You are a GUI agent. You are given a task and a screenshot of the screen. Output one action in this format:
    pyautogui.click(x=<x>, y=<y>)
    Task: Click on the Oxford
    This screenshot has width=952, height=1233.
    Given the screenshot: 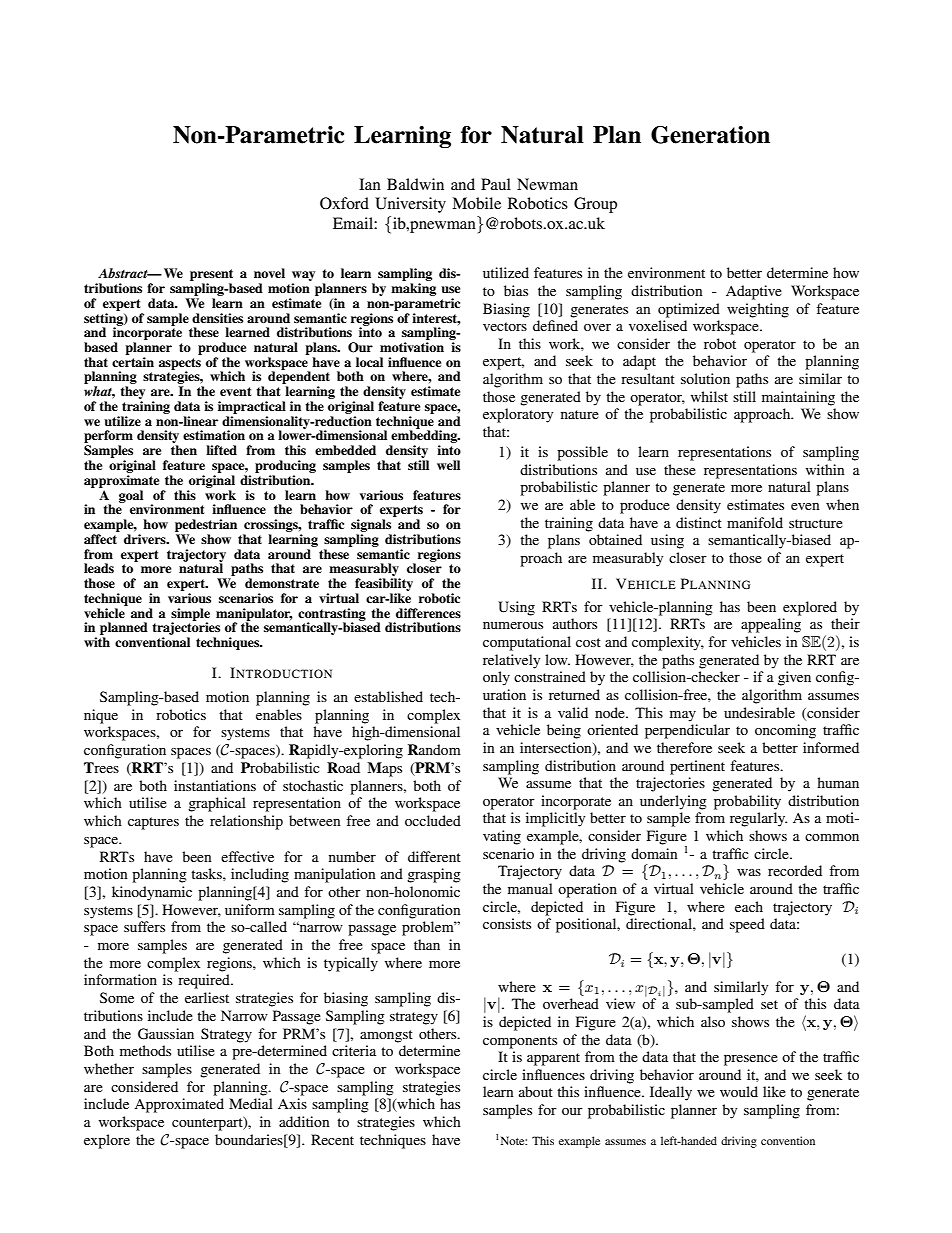 What is the action you would take?
    pyautogui.click(x=344, y=203)
